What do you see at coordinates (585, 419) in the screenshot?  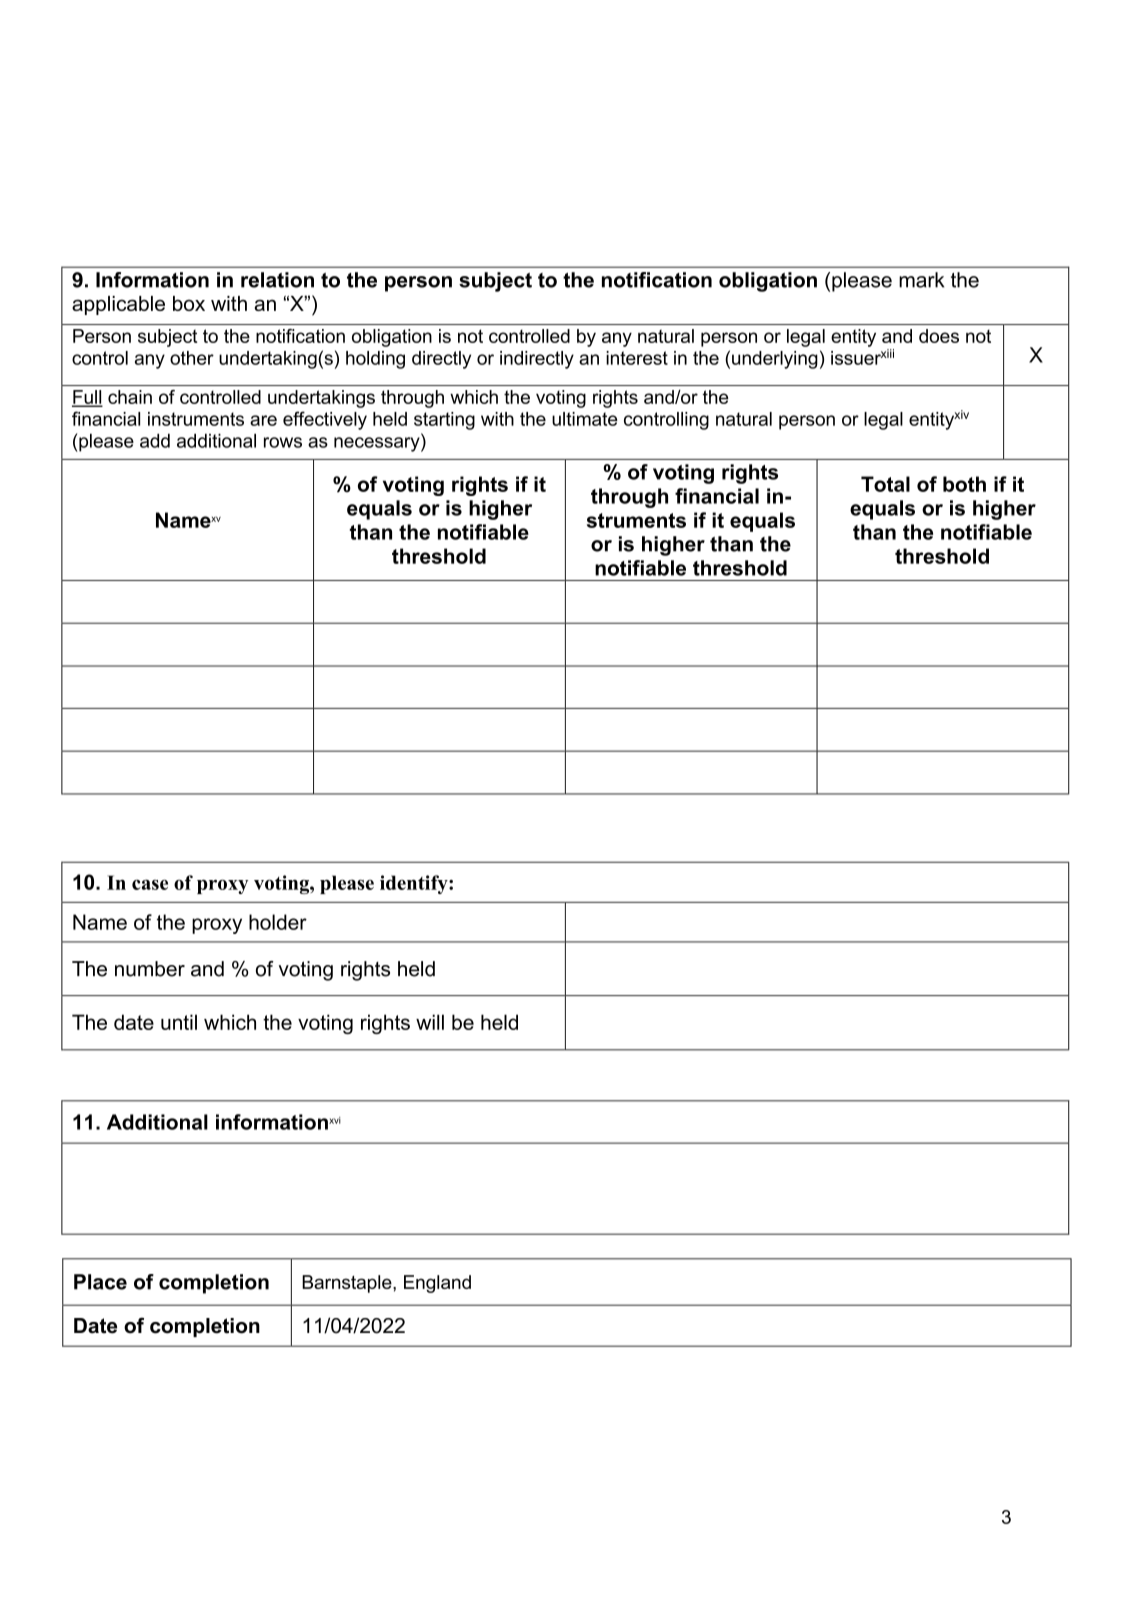 I see `ultimate` at bounding box center [585, 419].
